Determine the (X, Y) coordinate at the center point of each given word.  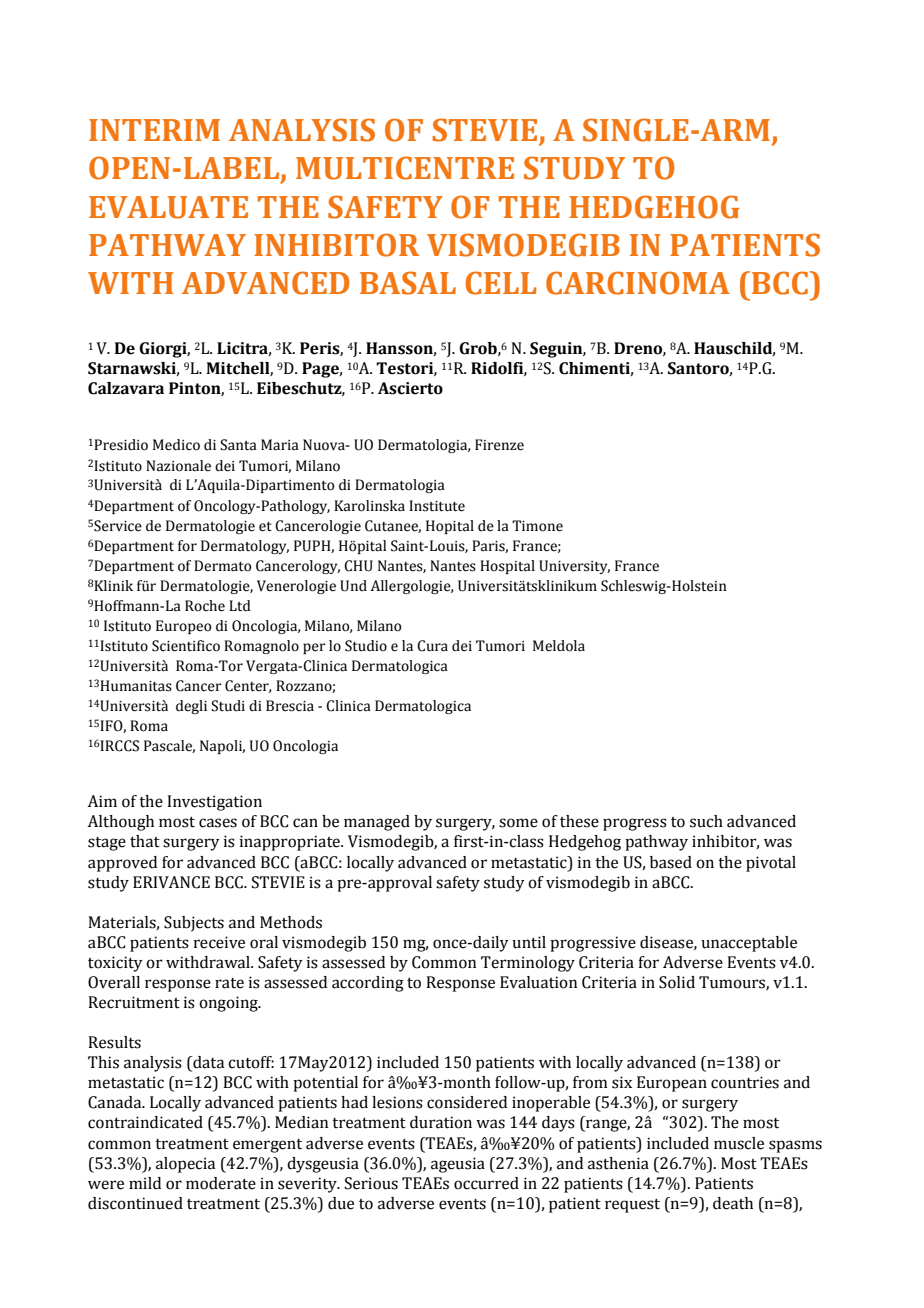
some (518, 823)
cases (218, 823)
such (706, 821)
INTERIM (154, 130)
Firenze (499, 445)
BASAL (408, 283)
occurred (486, 1183)
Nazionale (178, 466)
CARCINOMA (638, 283)
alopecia (185, 1165)
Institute (437, 506)
